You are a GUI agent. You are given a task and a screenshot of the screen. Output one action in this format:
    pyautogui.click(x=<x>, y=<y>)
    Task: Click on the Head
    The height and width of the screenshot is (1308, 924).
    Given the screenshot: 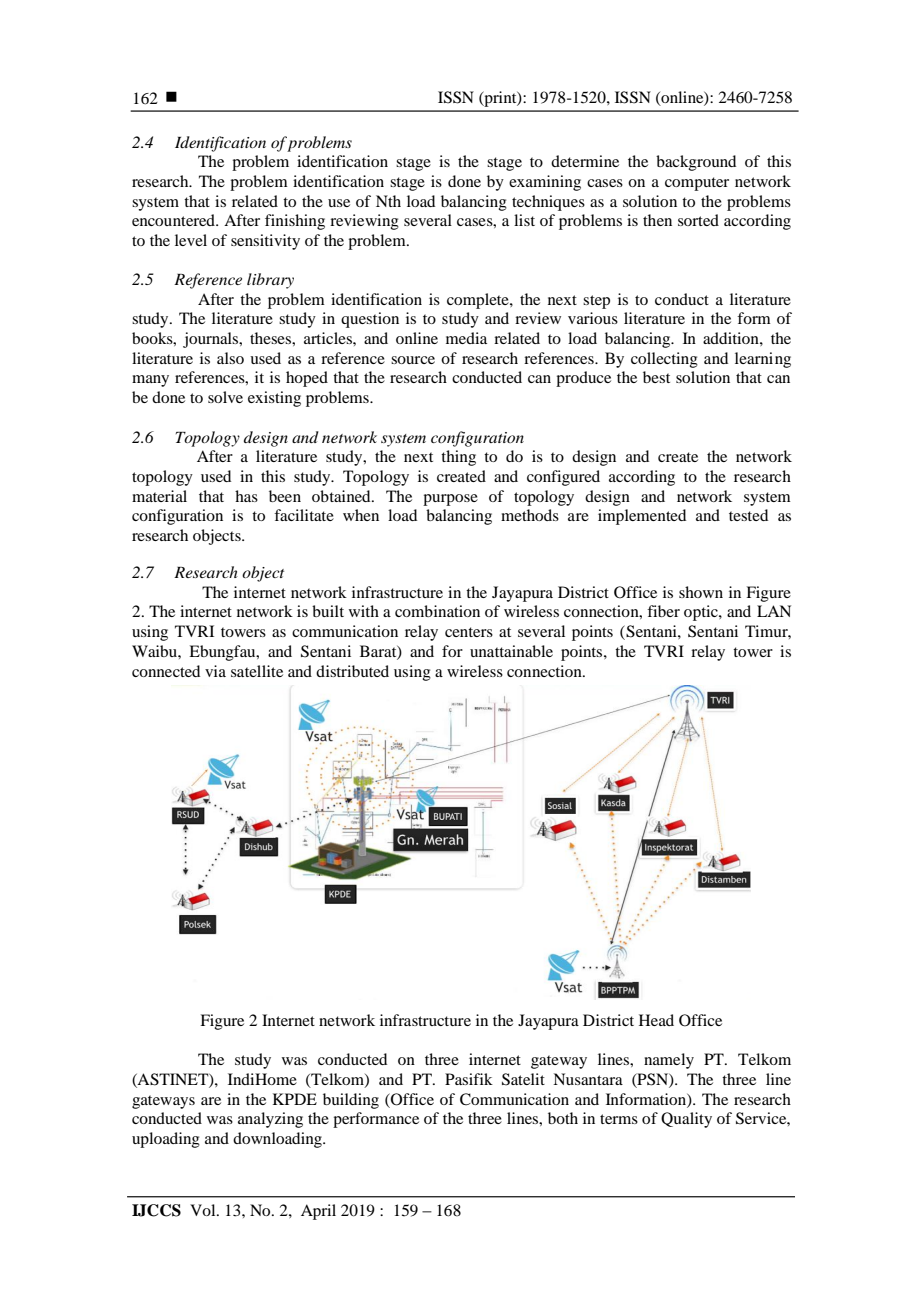 What is the action you would take?
    pyautogui.click(x=656, y=1020)
